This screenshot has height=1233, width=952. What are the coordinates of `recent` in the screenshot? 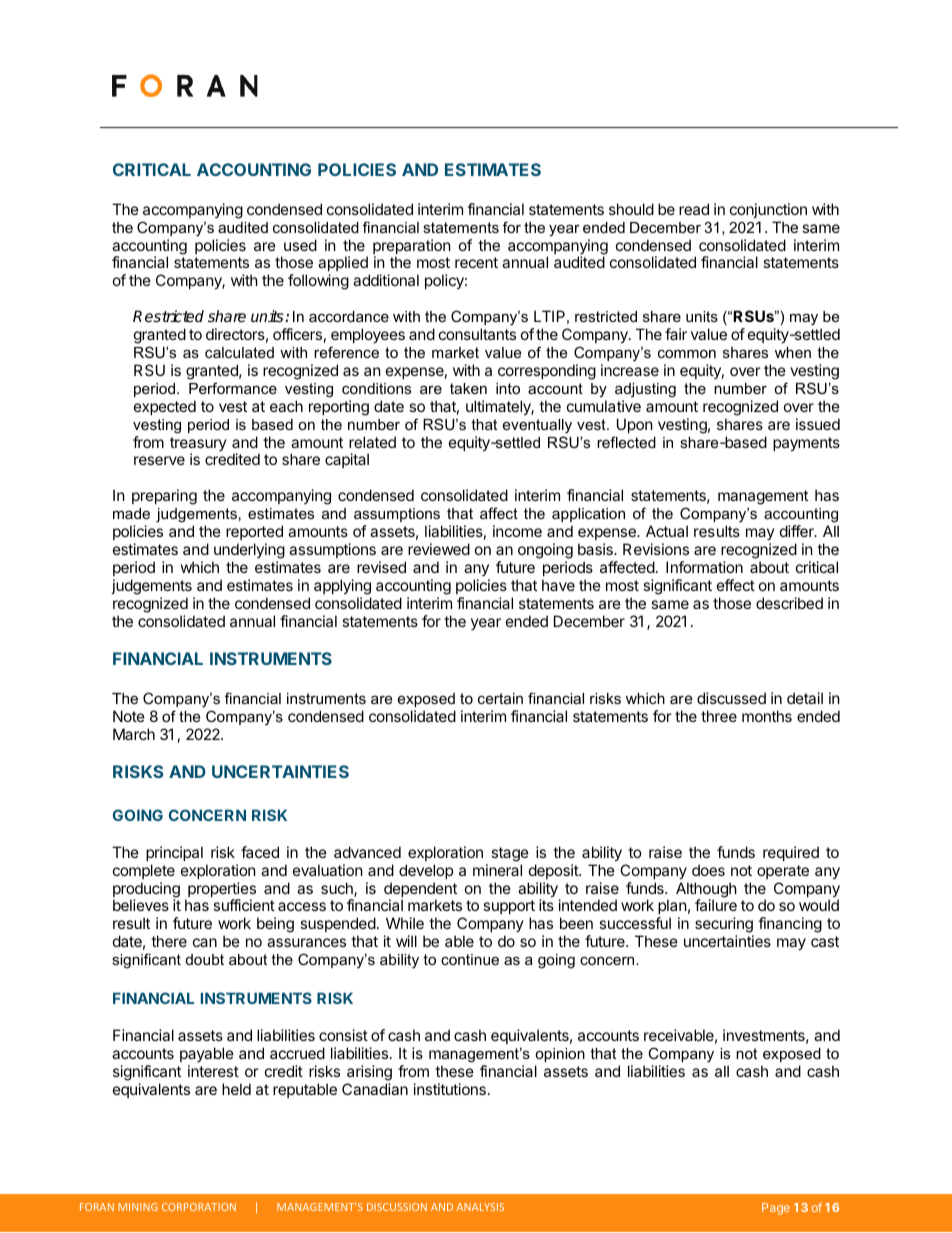 It's located at (476, 262).
